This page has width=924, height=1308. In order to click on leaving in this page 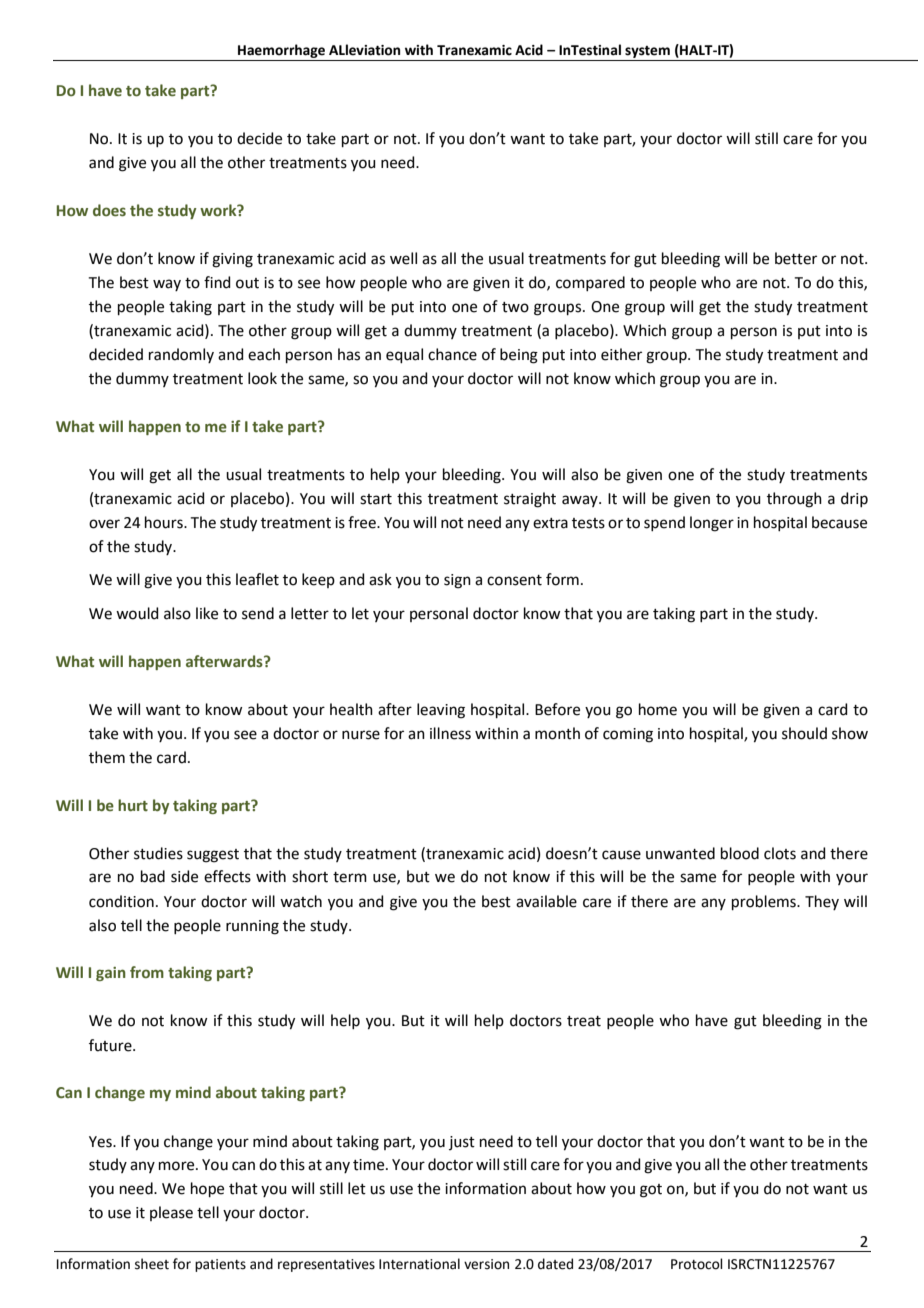, I will do `click(441, 711)`.
